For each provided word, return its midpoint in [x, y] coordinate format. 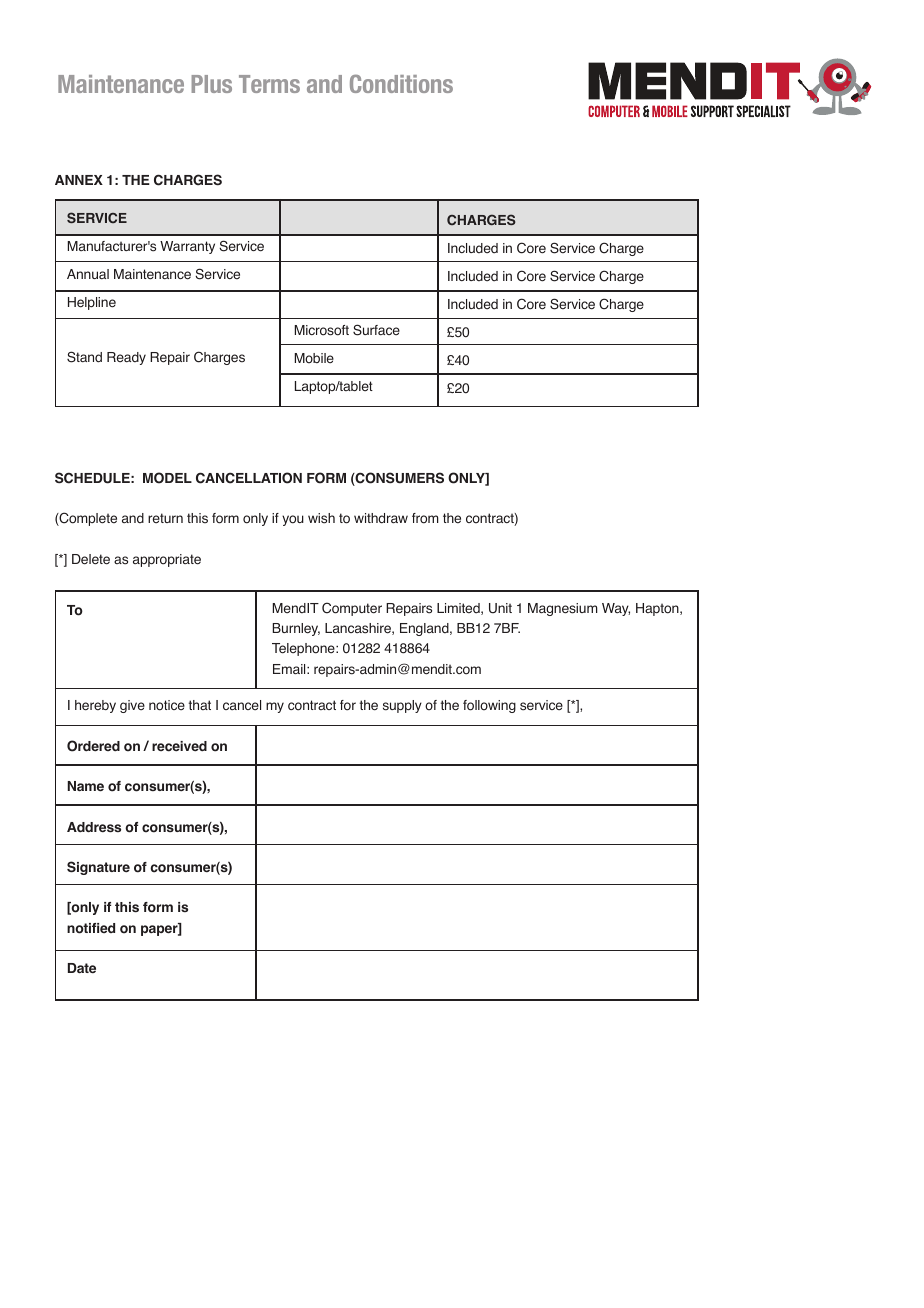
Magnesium [563, 609]
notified [91, 928]
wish [321, 518]
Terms [269, 84]
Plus [212, 84]
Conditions [401, 84]
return [165, 518]
